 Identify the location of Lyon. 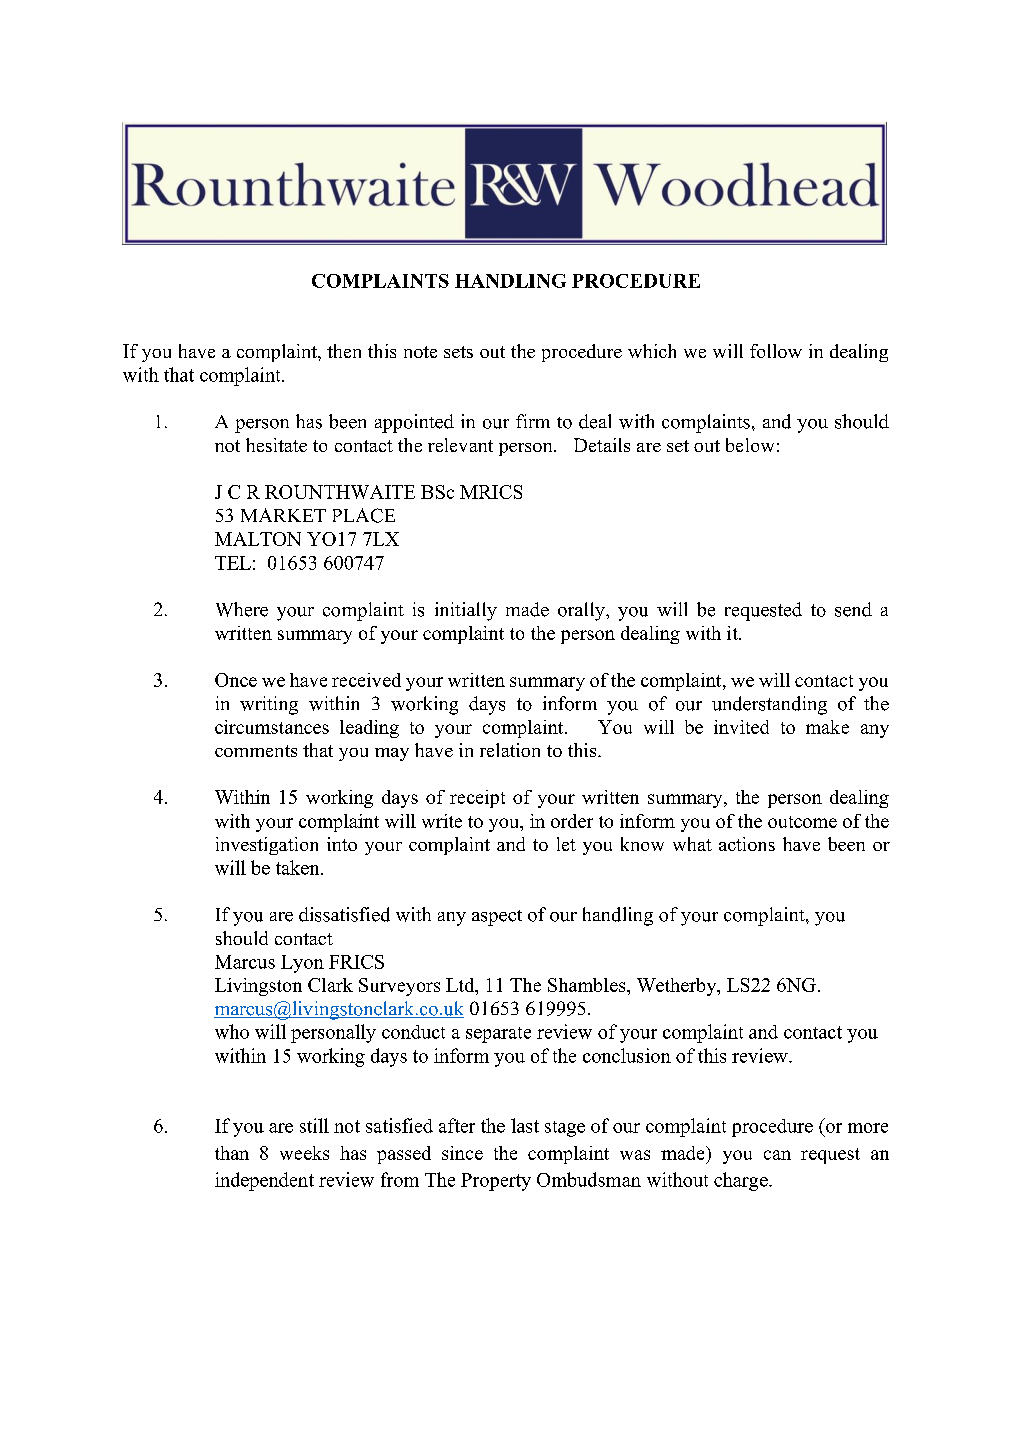
(302, 964).
